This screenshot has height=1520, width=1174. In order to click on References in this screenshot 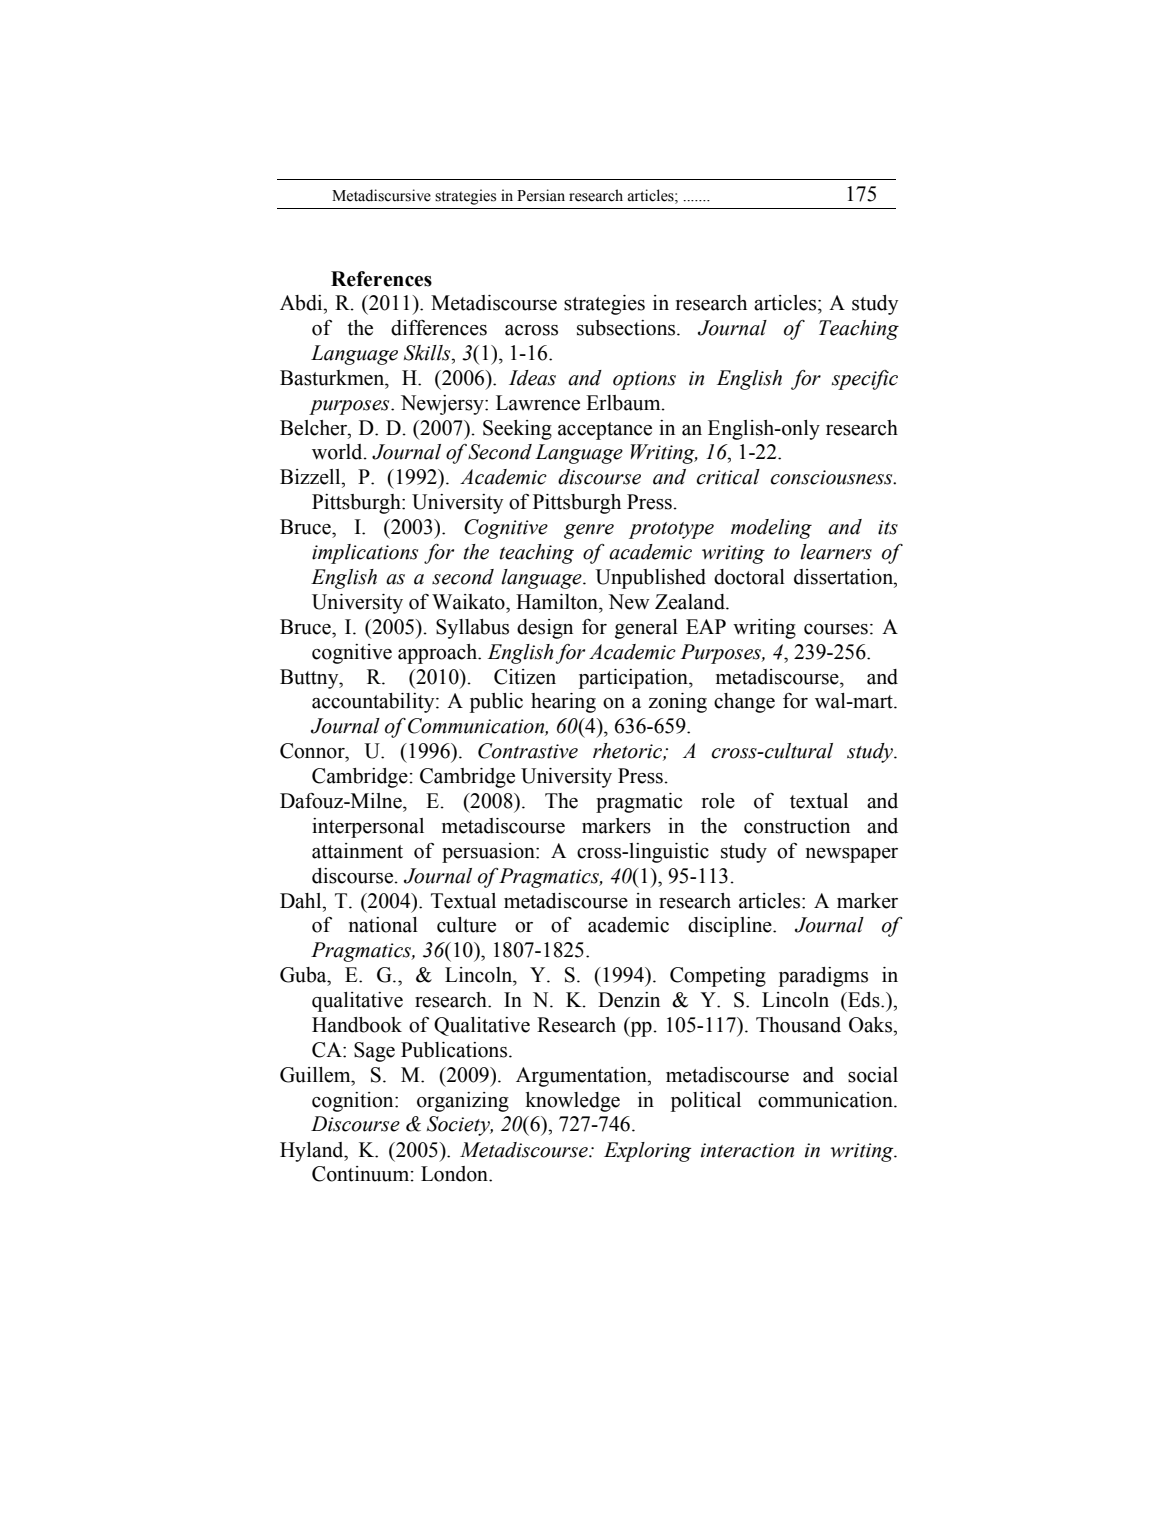, I will do `click(381, 279)`.
